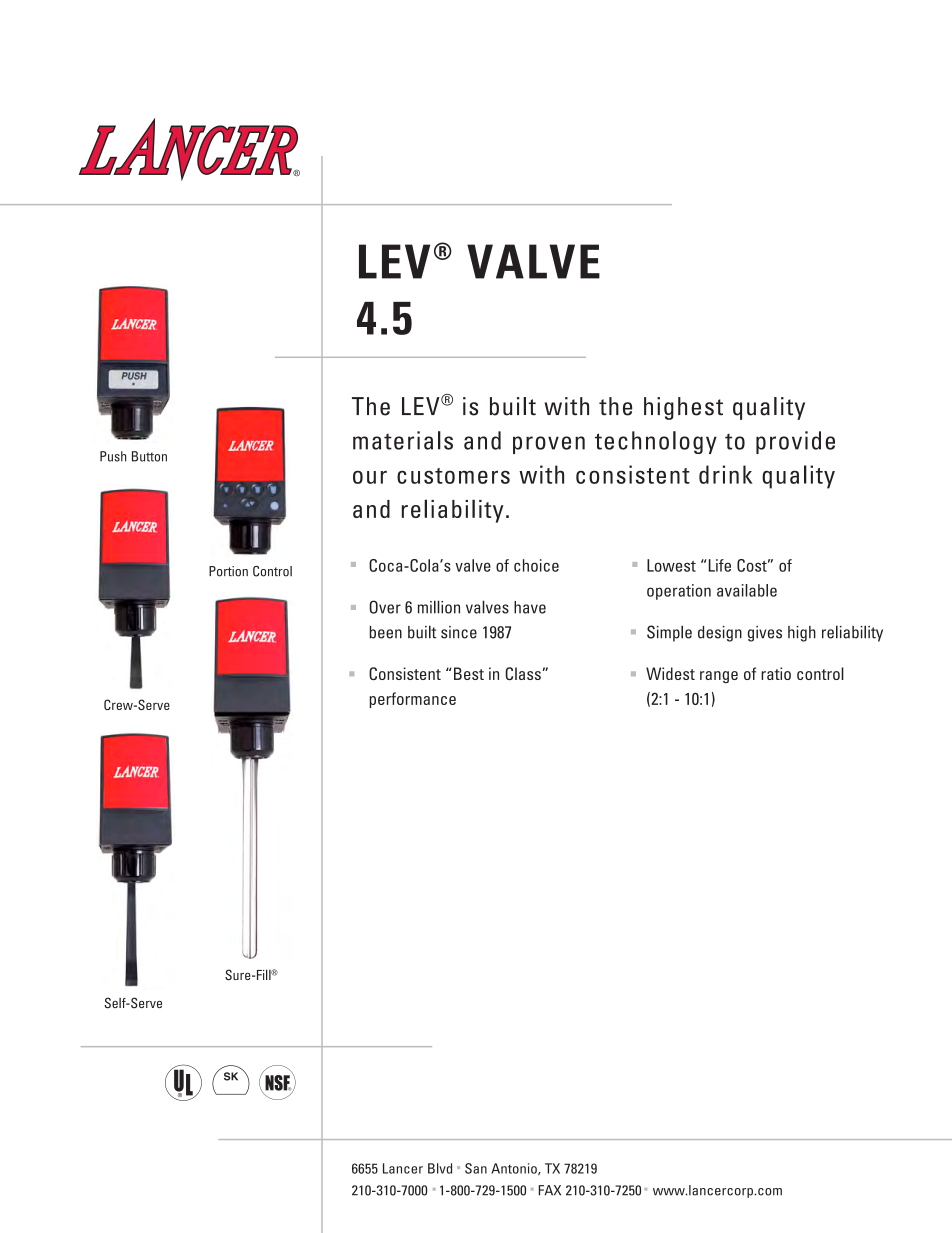 The image size is (952, 1233). What do you see at coordinates (469, 673) in the image?
I see `Best` at bounding box center [469, 673].
